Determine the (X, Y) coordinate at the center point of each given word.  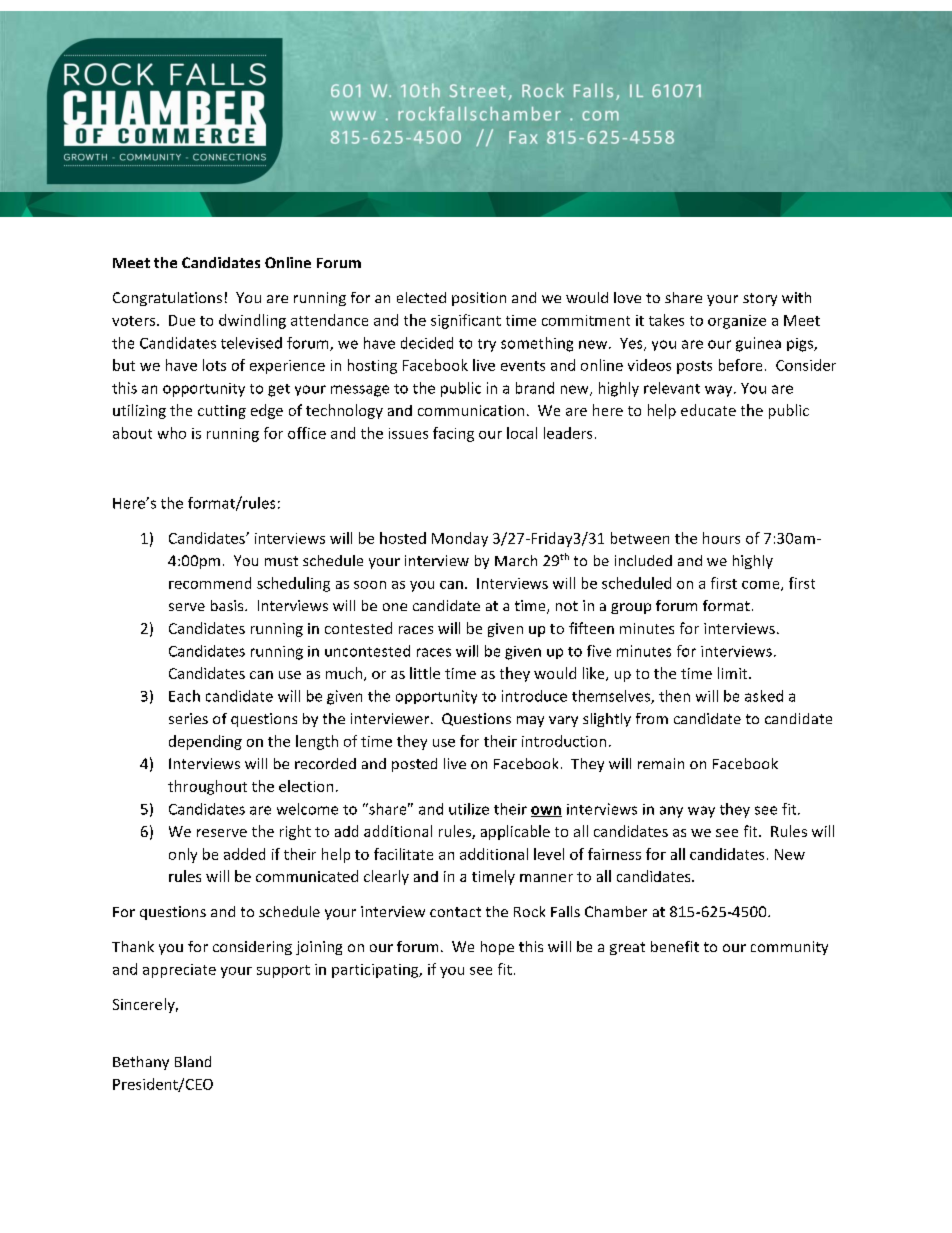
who (172, 433)
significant (466, 321)
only (183, 855)
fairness (614, 854)
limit (734, 673)
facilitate (403, 854)
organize (737, 322)
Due (182, 320)
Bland (193, 1061)
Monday (460, 539)
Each (184, 696)
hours (721, 538)
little (425, 673)
